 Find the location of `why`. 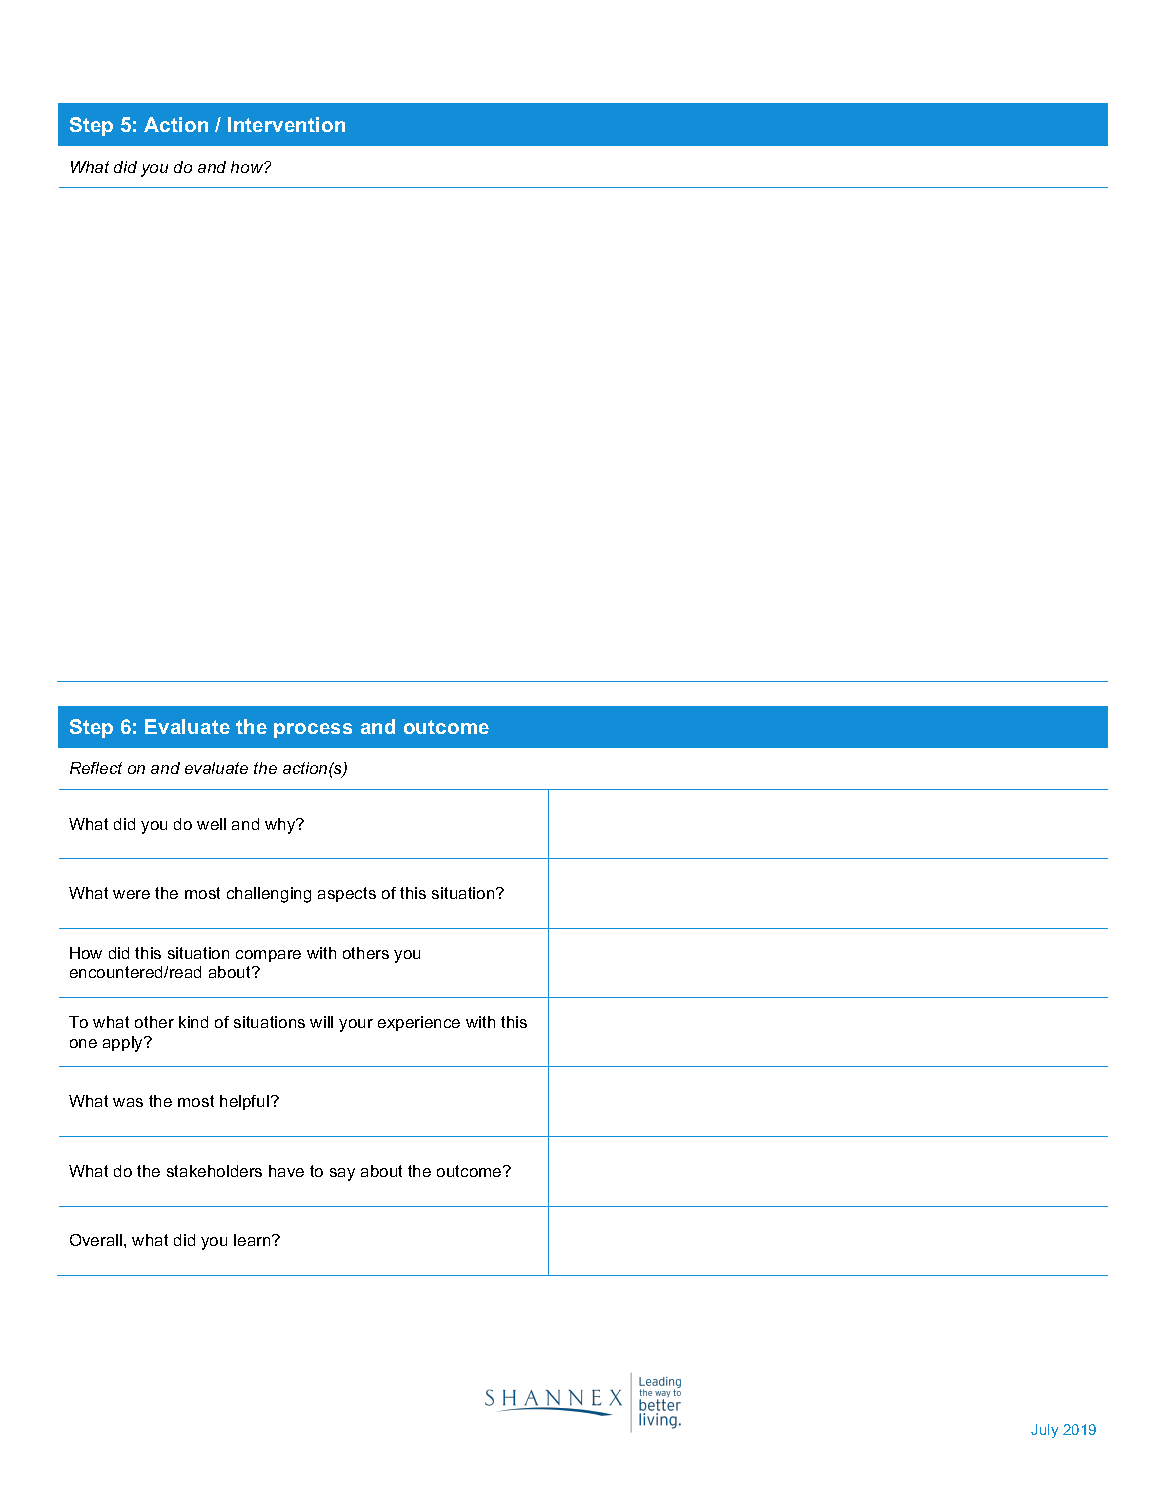

why is located at coordinates (281, 826).
